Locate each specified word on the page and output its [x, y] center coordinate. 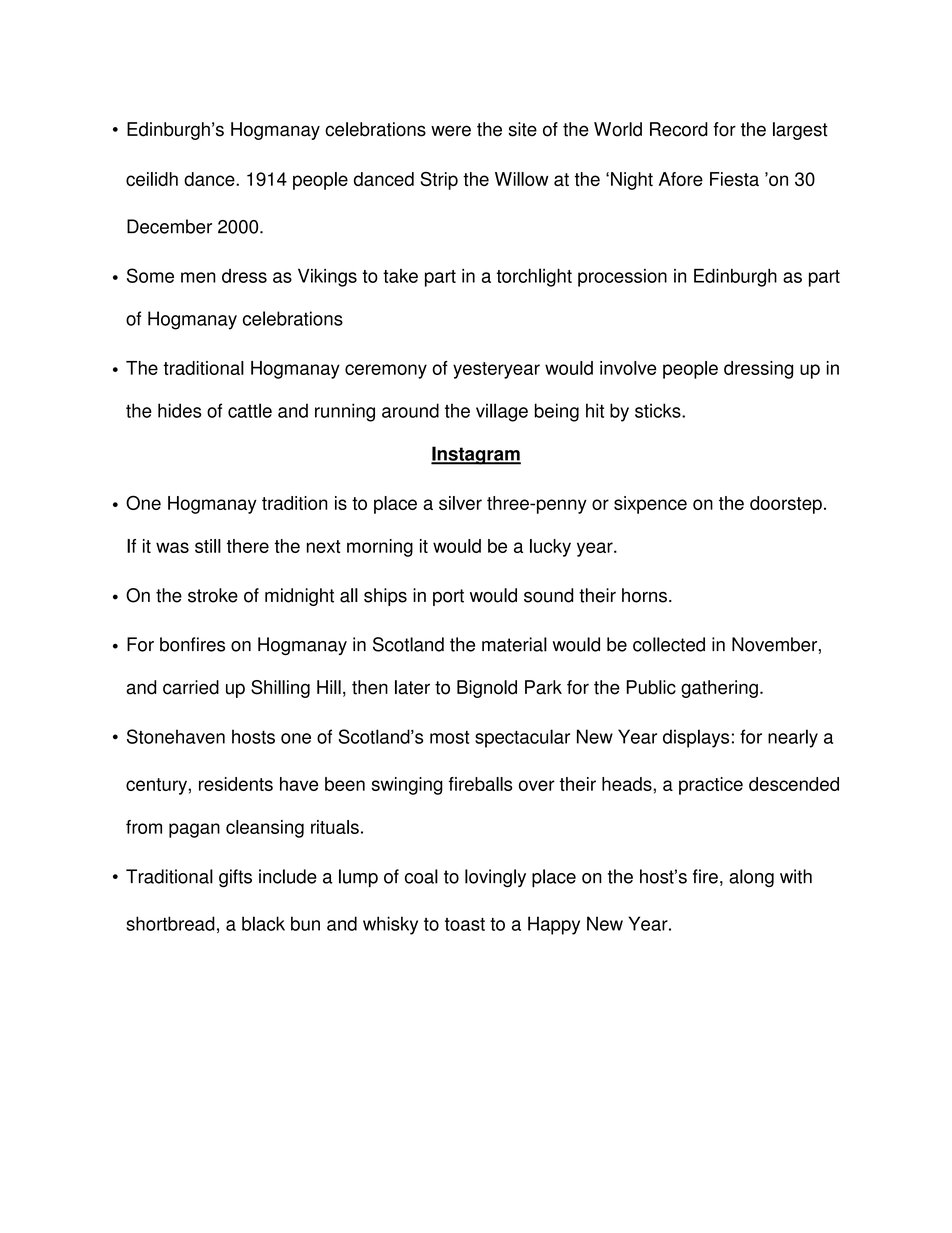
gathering [719, 689]
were [451, 131]
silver [460, 503]
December [169, 226]
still [208, 546]
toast [465, 924]
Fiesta [734, 179]
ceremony [386, 371]
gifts [235, 878]
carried [191, 687]
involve [628, 368]
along [751, 878]
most [449, 737]
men [198, 277]
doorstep [786, 505]
